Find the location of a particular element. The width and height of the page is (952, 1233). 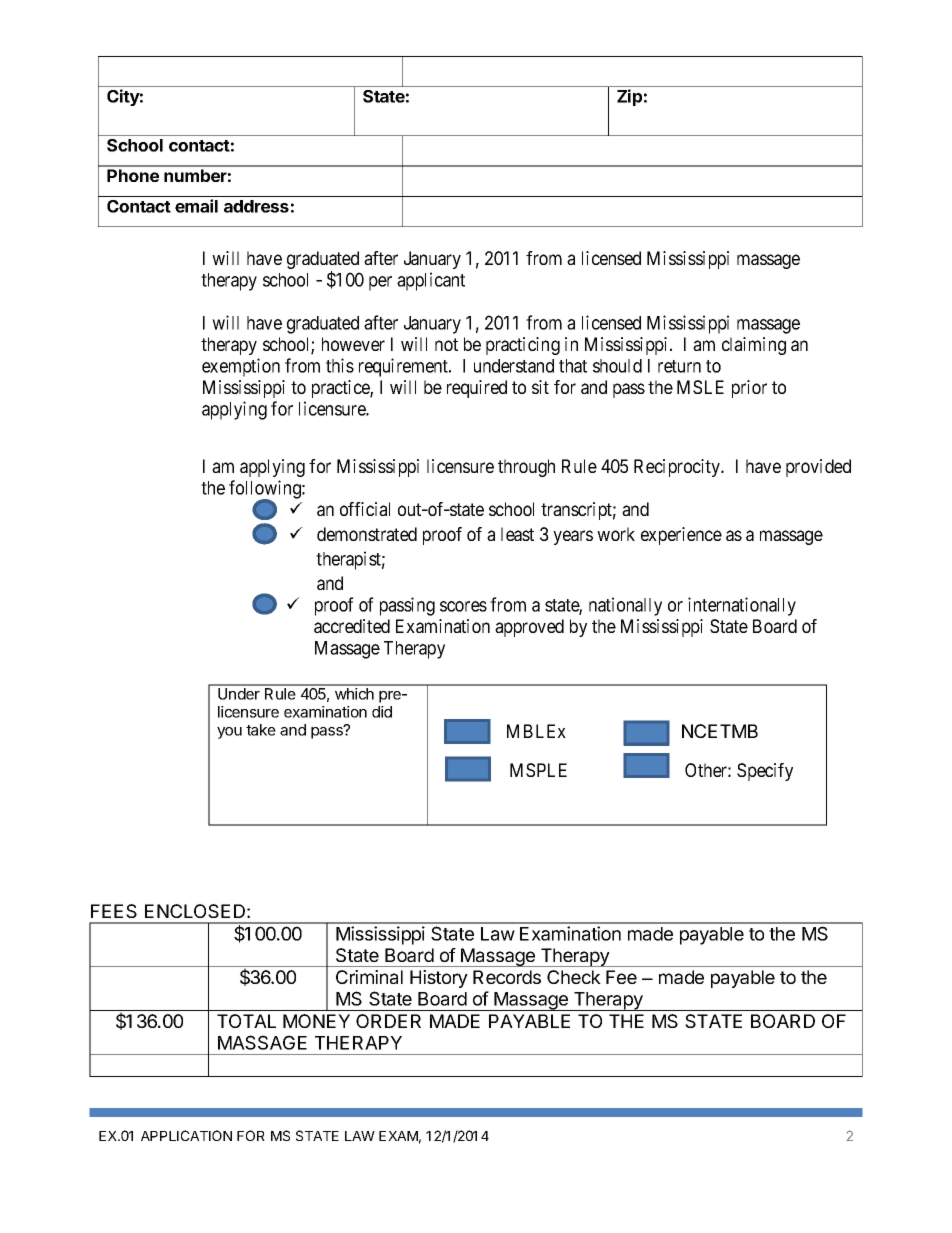

you is located at coordinates (229, 733).
